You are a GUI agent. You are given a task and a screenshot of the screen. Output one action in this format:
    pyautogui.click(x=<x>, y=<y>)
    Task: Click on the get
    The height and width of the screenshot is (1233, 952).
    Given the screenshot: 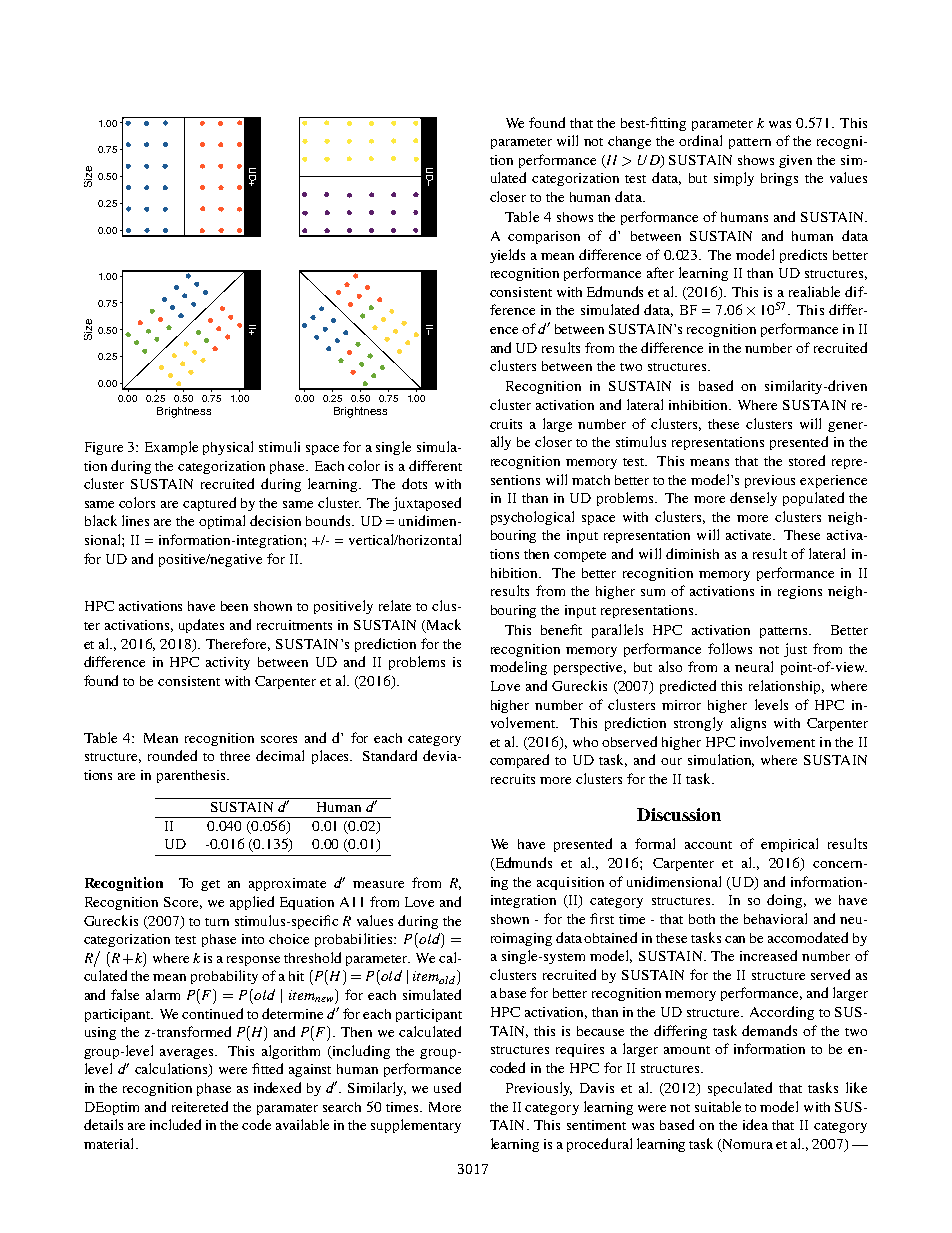 What is the action you would take?
    pyautogui.click(x=210, y=885)
